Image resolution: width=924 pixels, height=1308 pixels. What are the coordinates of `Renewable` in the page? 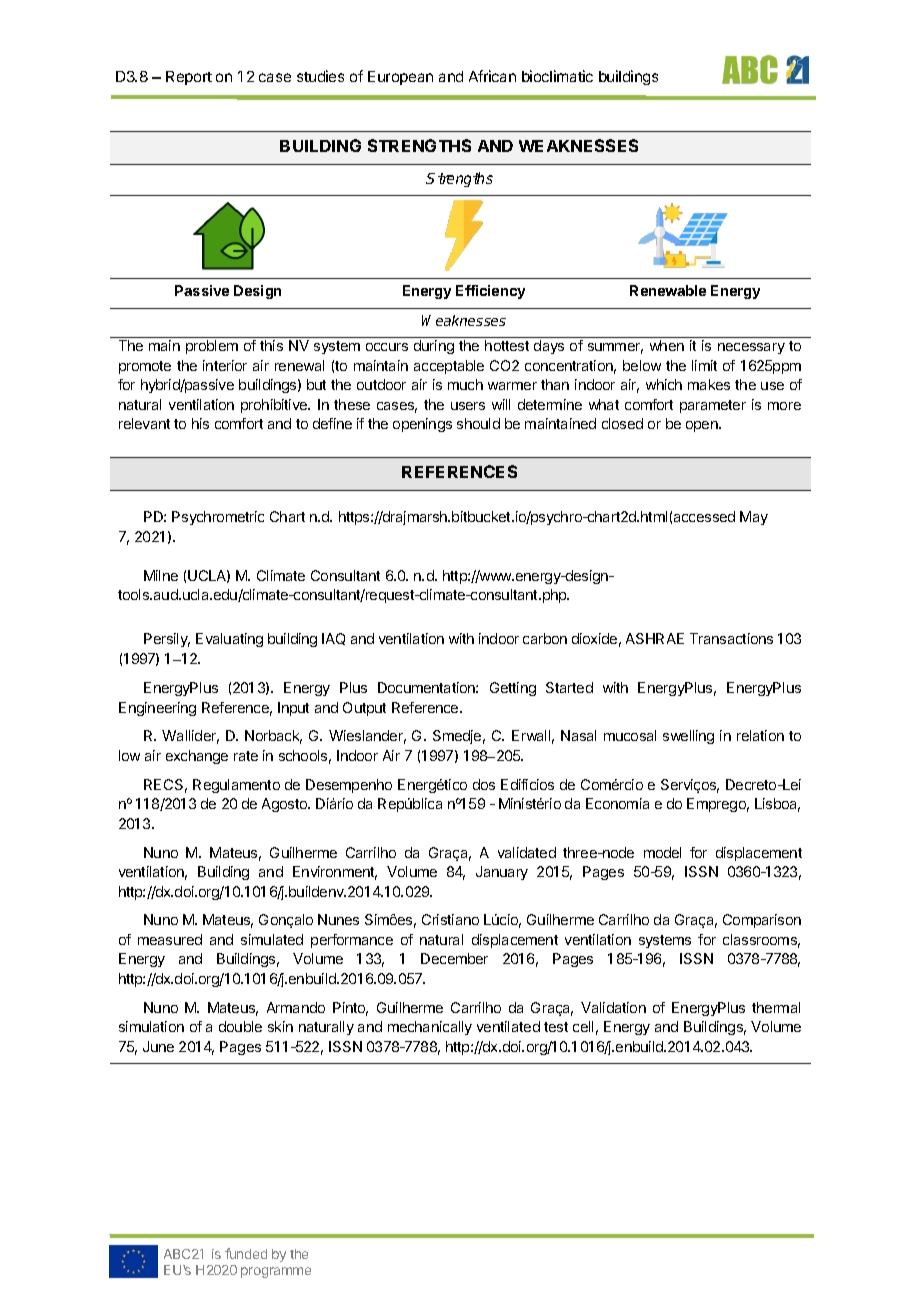 It's located at (668, 290).
